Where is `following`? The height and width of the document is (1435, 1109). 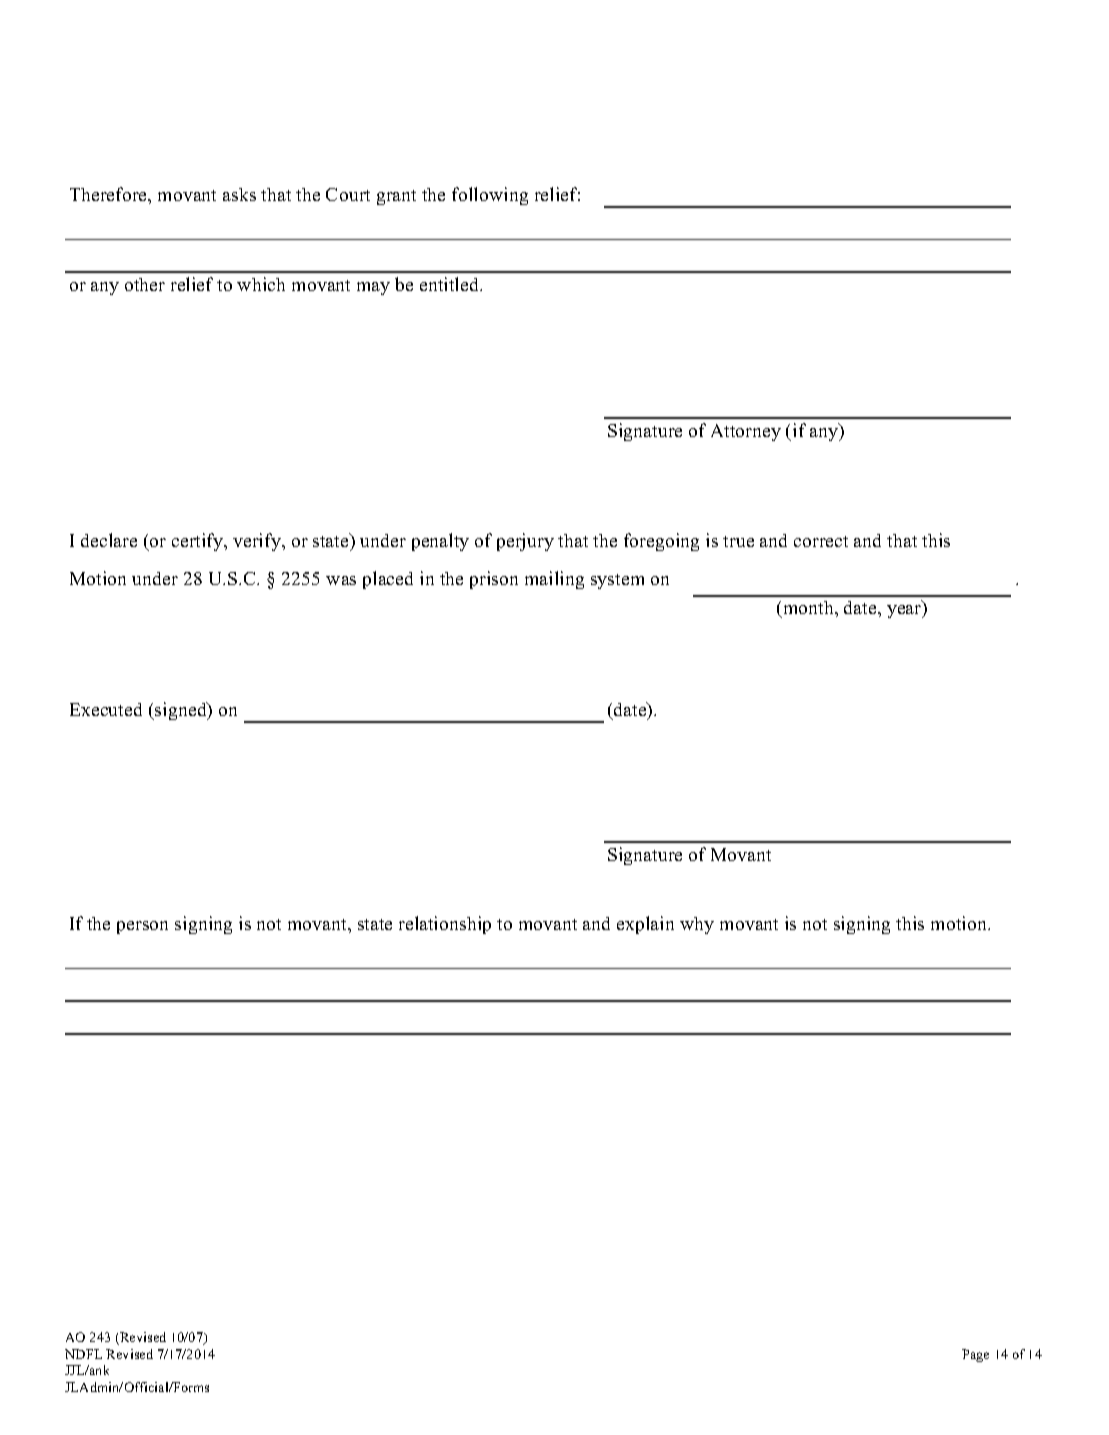
following is located at coordinates (490, 196).
